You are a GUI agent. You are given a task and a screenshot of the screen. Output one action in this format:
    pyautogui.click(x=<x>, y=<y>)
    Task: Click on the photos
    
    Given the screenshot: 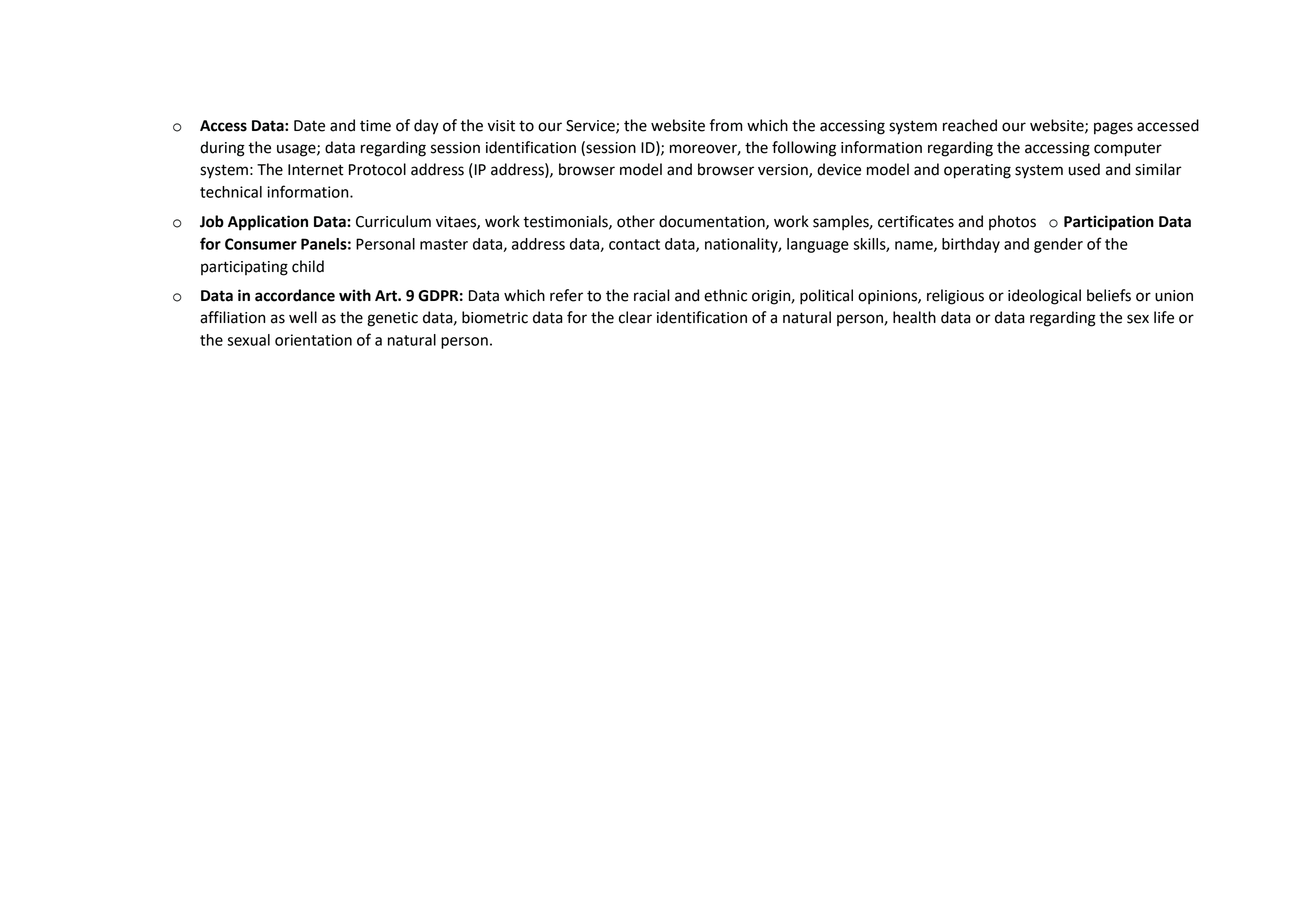 What is the action you would take?
    pyautogui.click(x=1012, y=222)
